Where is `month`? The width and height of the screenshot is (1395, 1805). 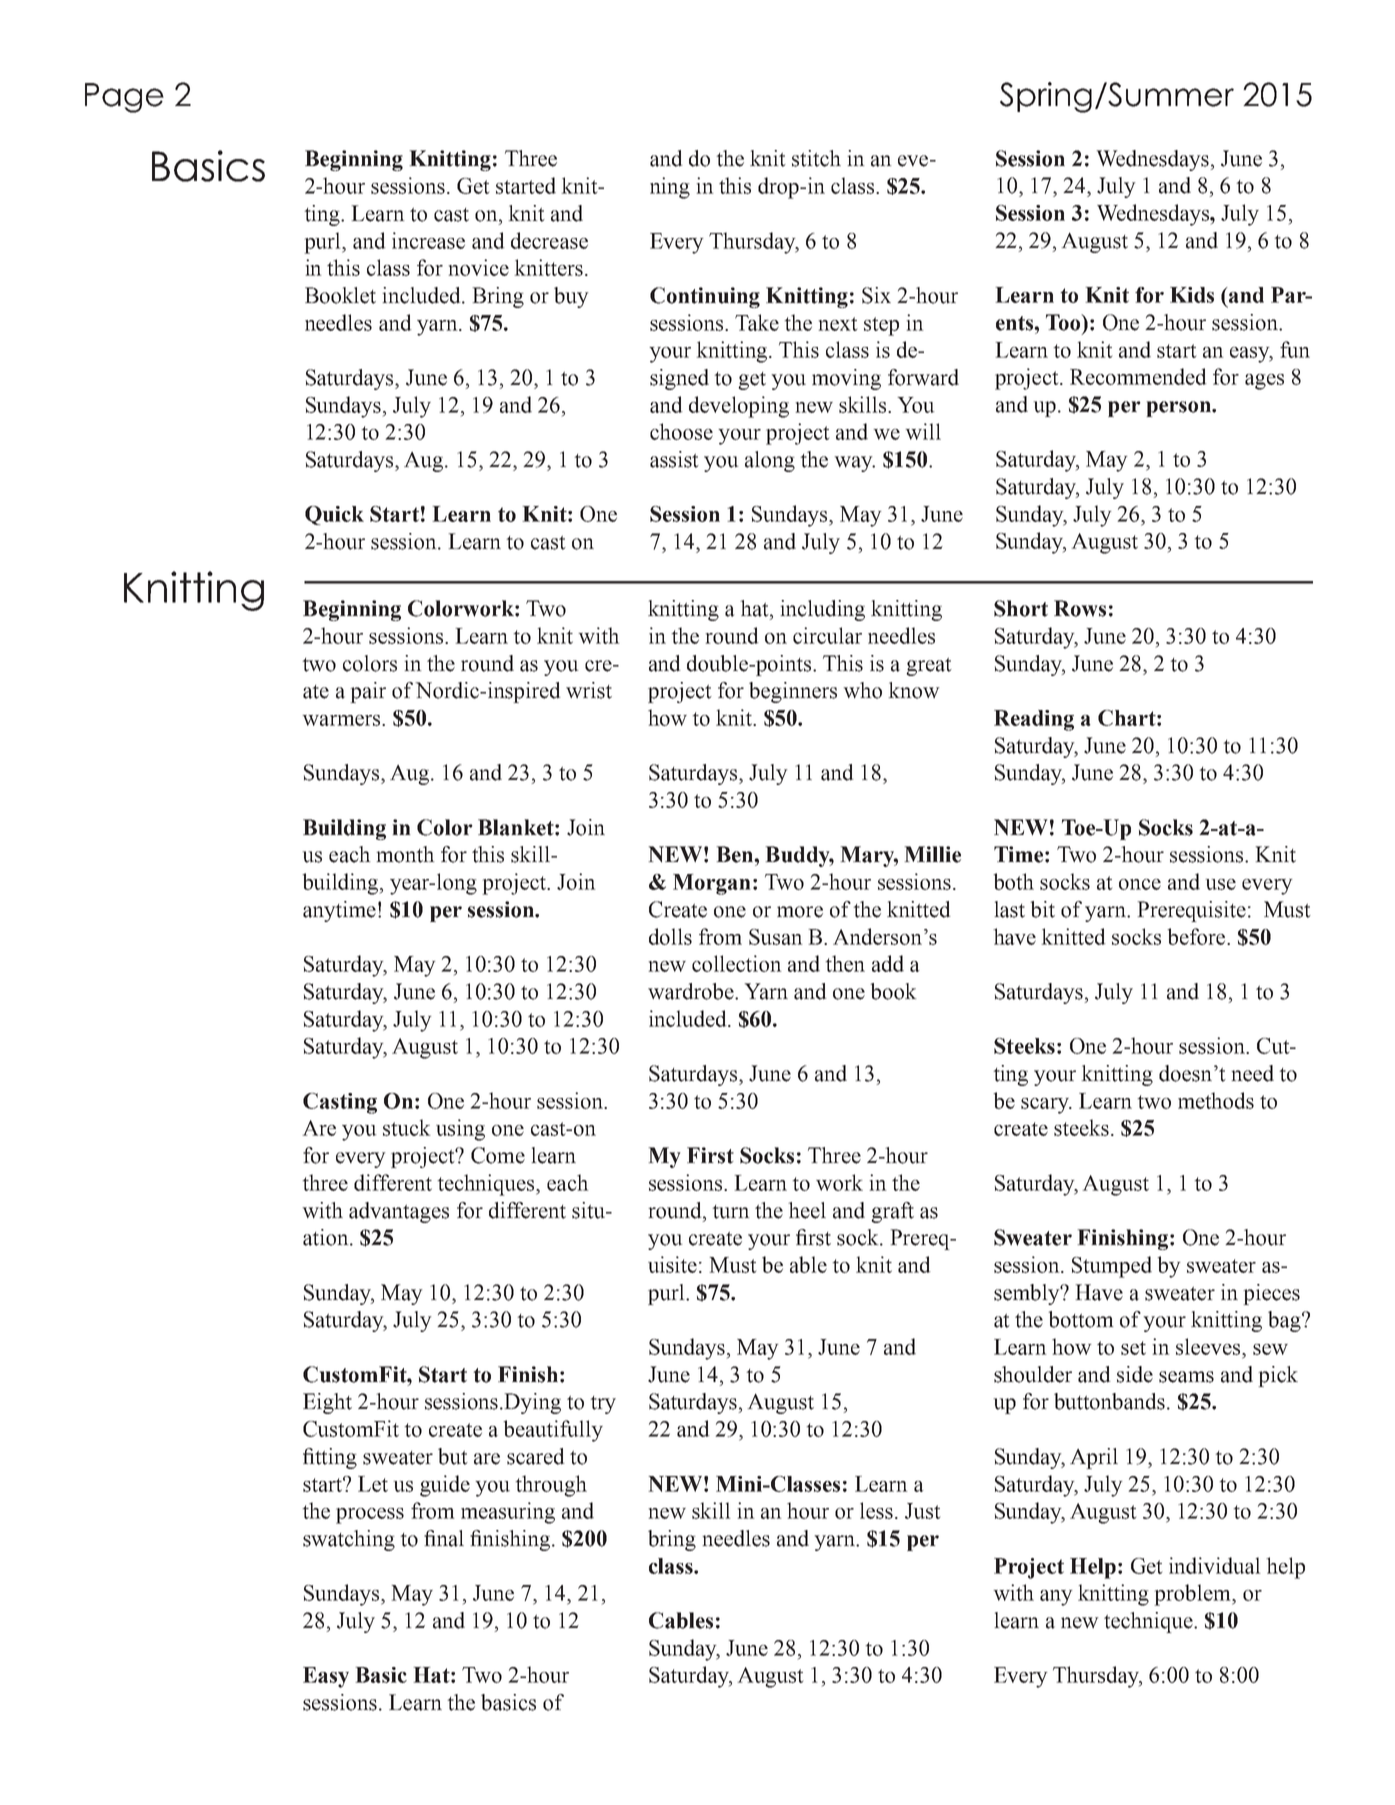
month is located at coordinates (405, 854).
